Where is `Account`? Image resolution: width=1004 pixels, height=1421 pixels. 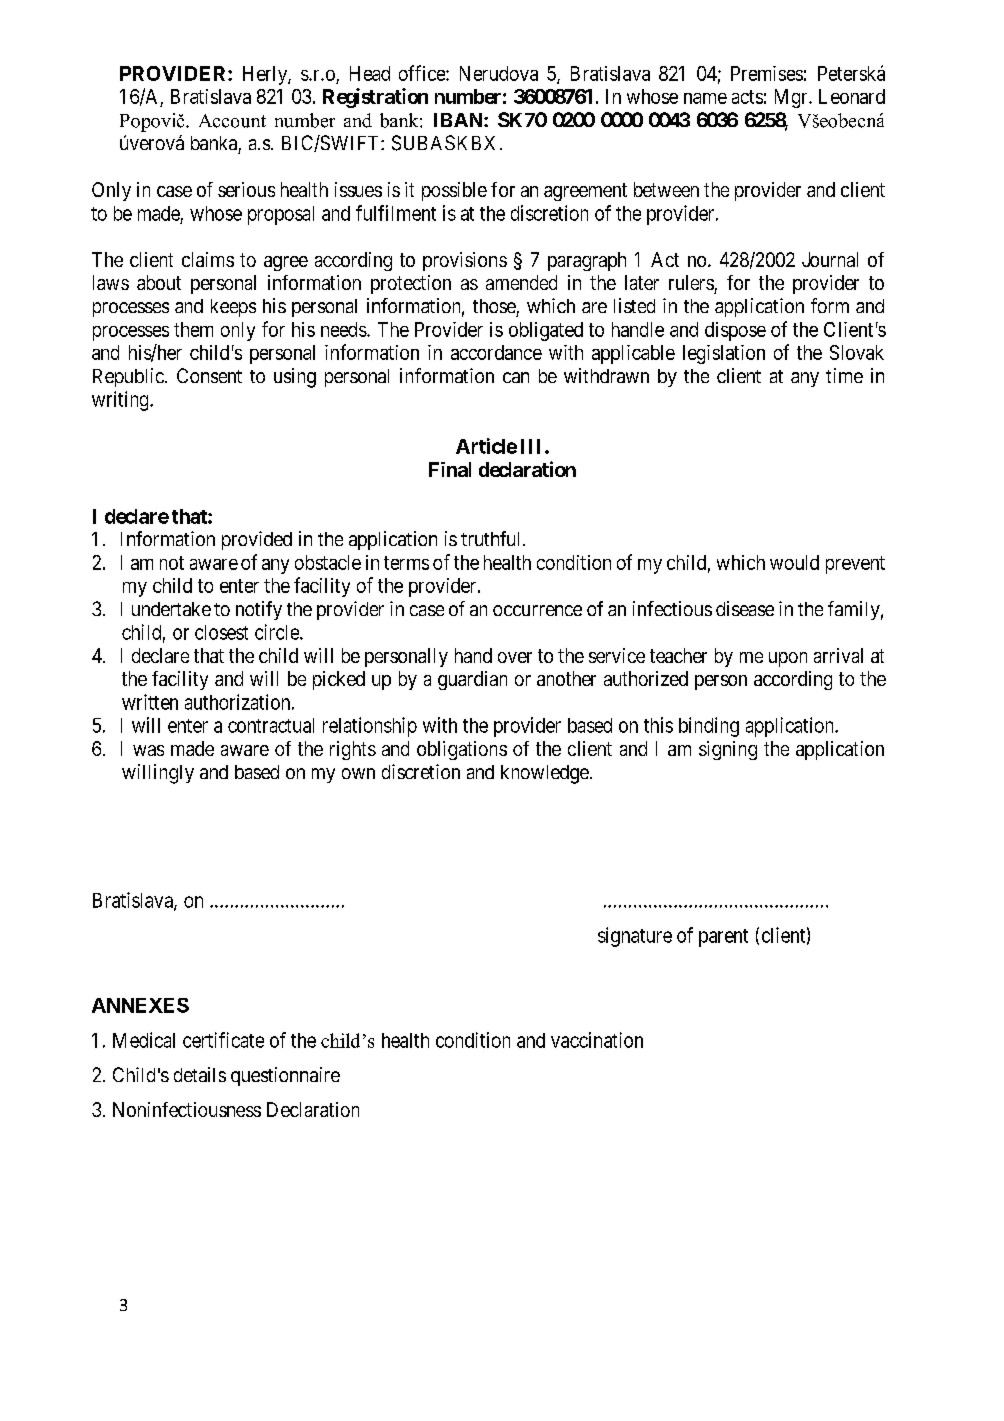 Account is located at coordinates (232, 121).
